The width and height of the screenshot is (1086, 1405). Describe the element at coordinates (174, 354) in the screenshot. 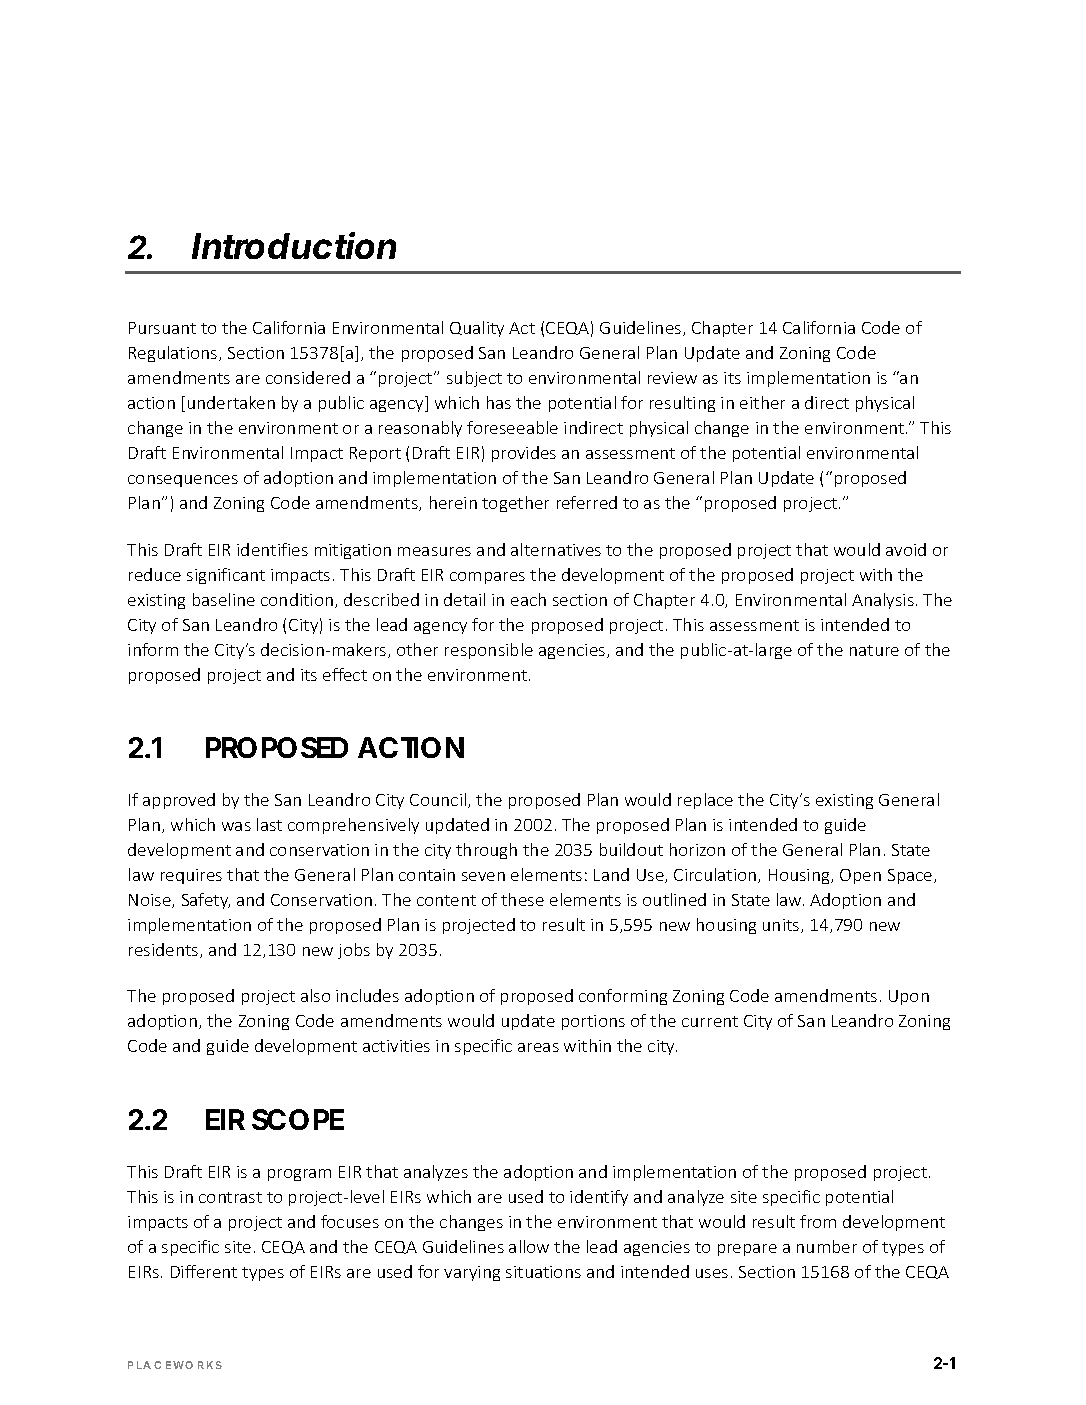

I see `Regulations` at that location.
